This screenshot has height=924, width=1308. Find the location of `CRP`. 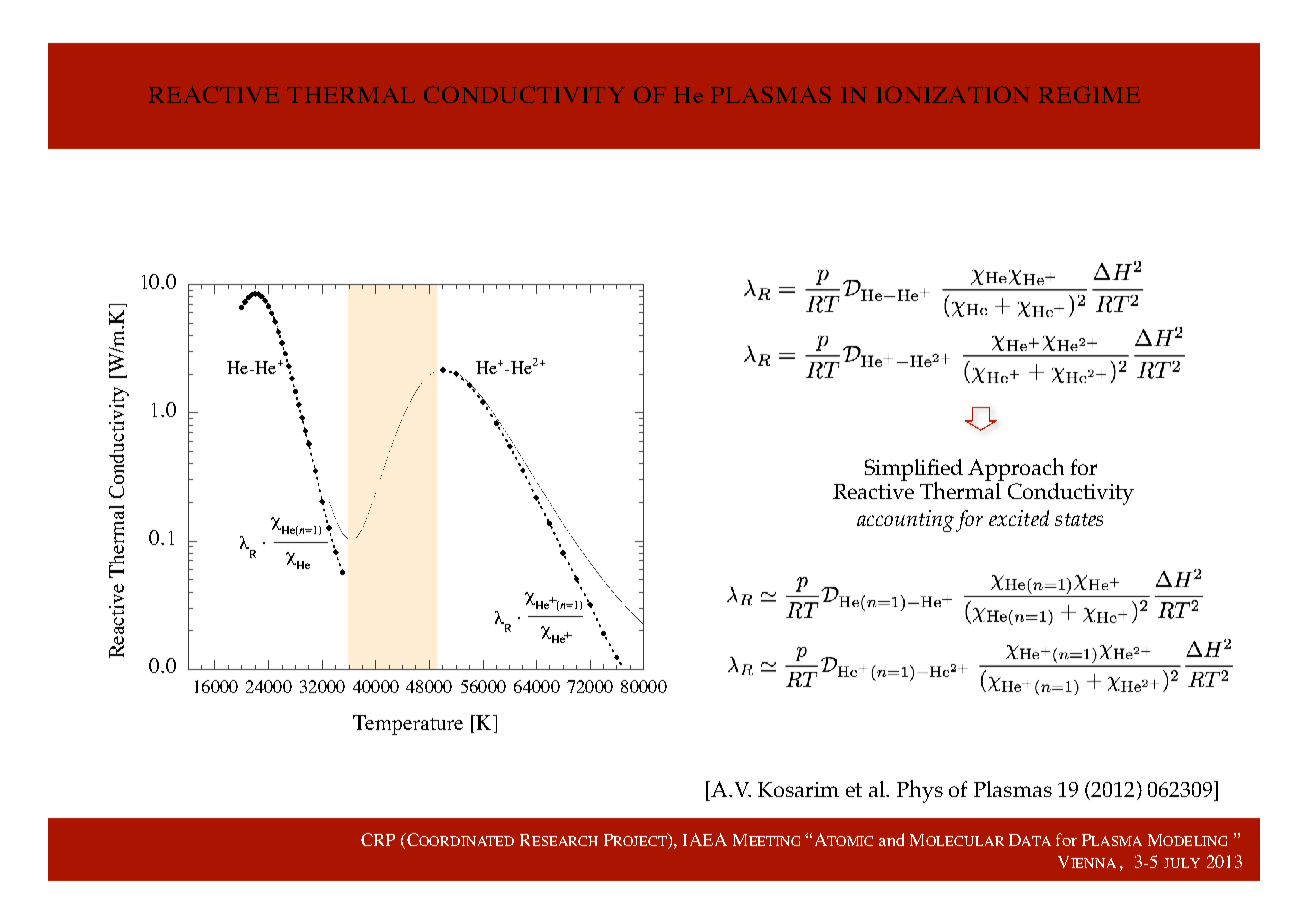

CRP is located at coordinates (378, 839).
